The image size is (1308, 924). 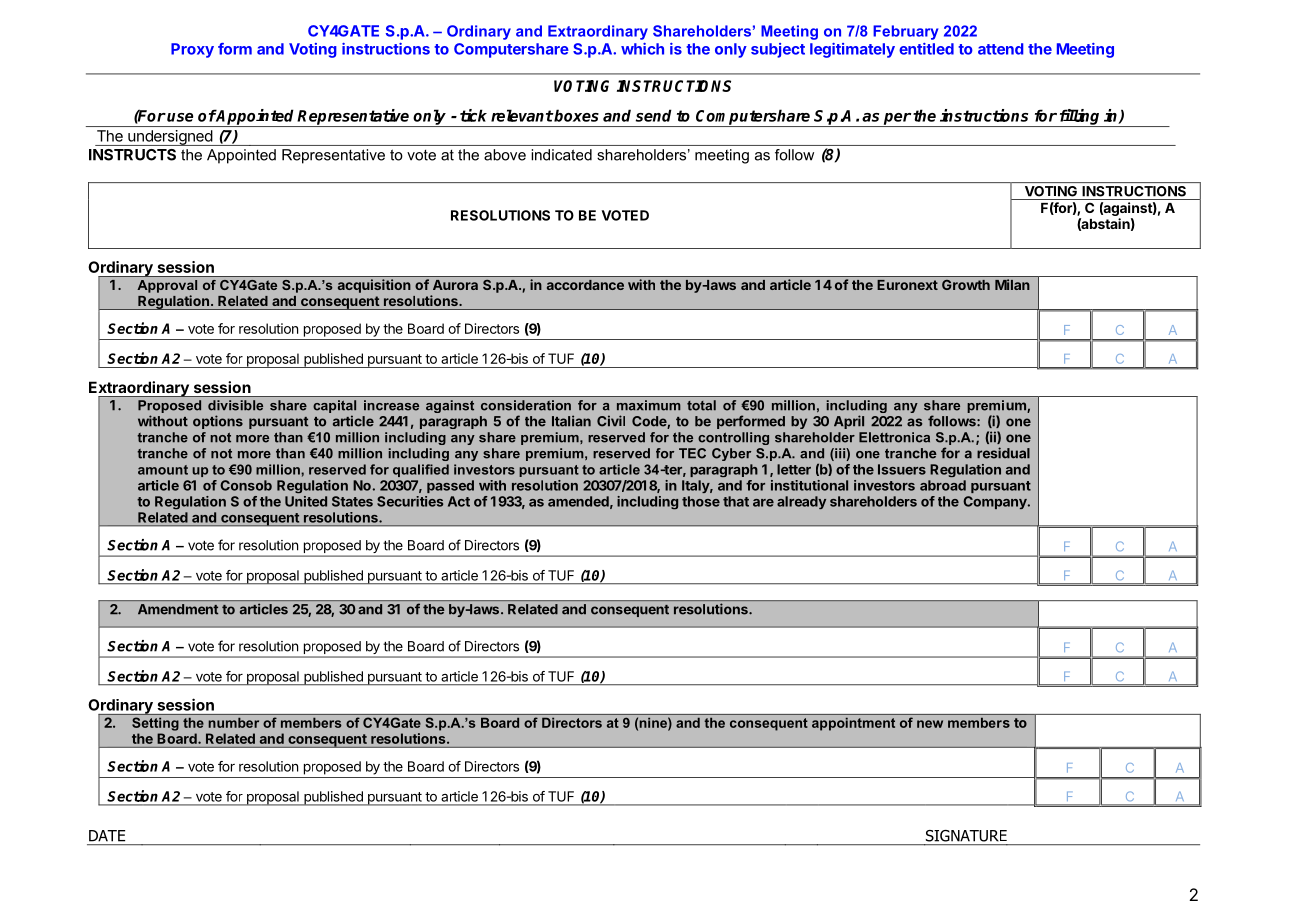 What do you see at coordinates (192, 50) in the screenshot?
I see `Proxy` at bounding box center [192, 50].
